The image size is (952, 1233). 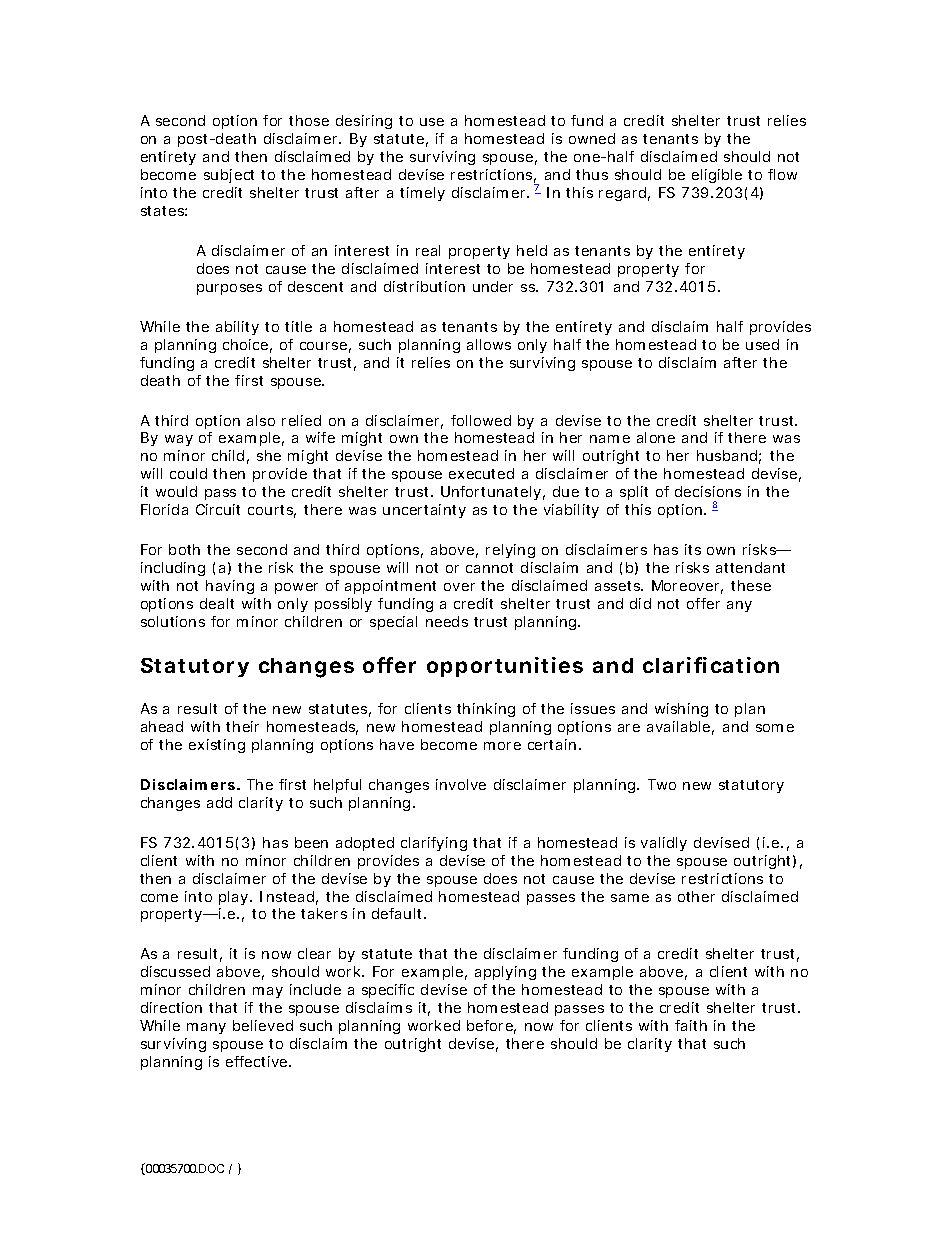 What do you see at coordinates (489, 568) in the screenshot?
I see `cannot` at bounding box center [489, 568].
